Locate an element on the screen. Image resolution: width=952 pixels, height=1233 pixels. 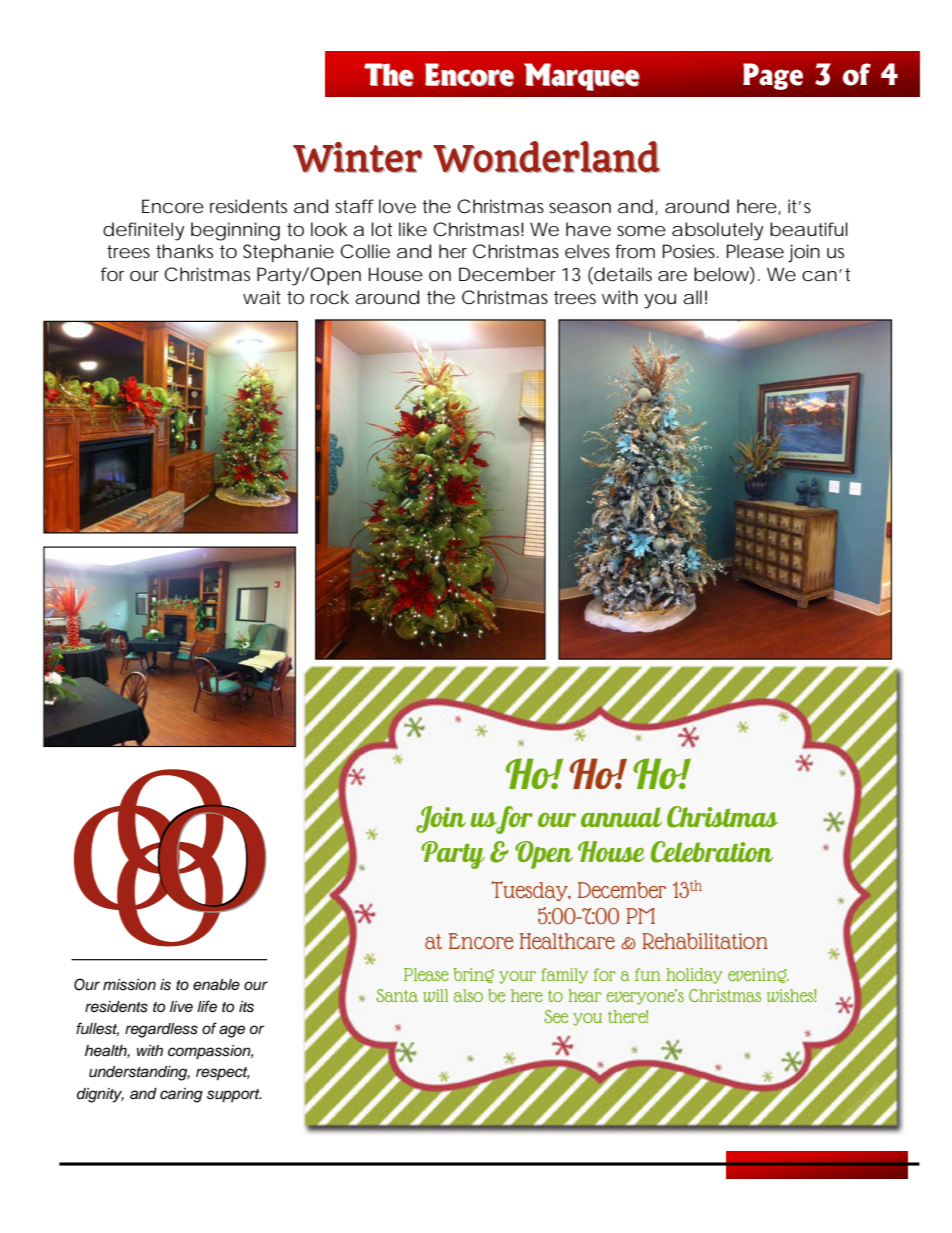
respect is located at coordinates (223, 1074).
